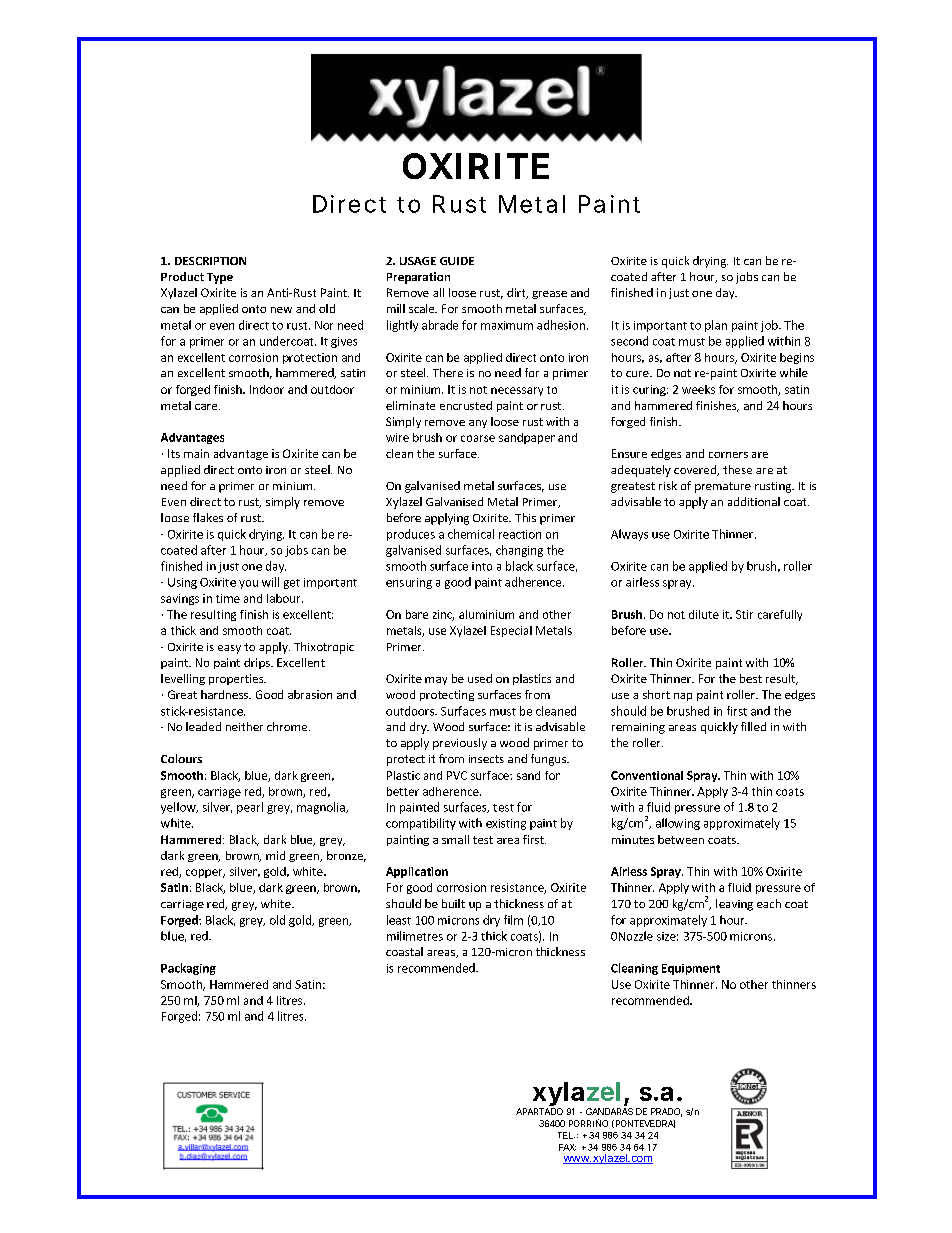  I want to click on hardness, so click(226, 694).
